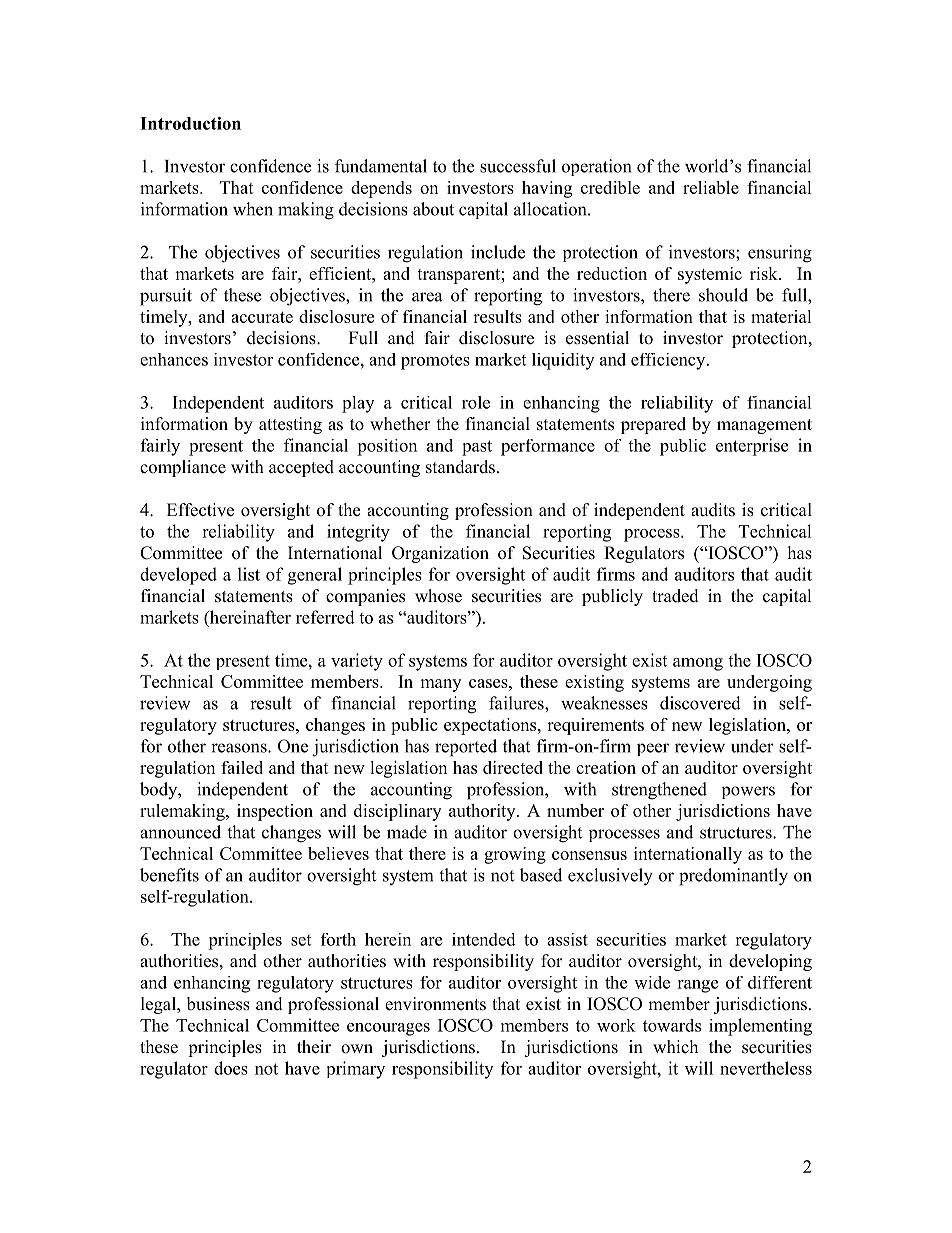 The width and height of the screenshot is (952, 1233). Describe the element at coordinates (675, 596) in the screenshot. I see `traded` at that location.
